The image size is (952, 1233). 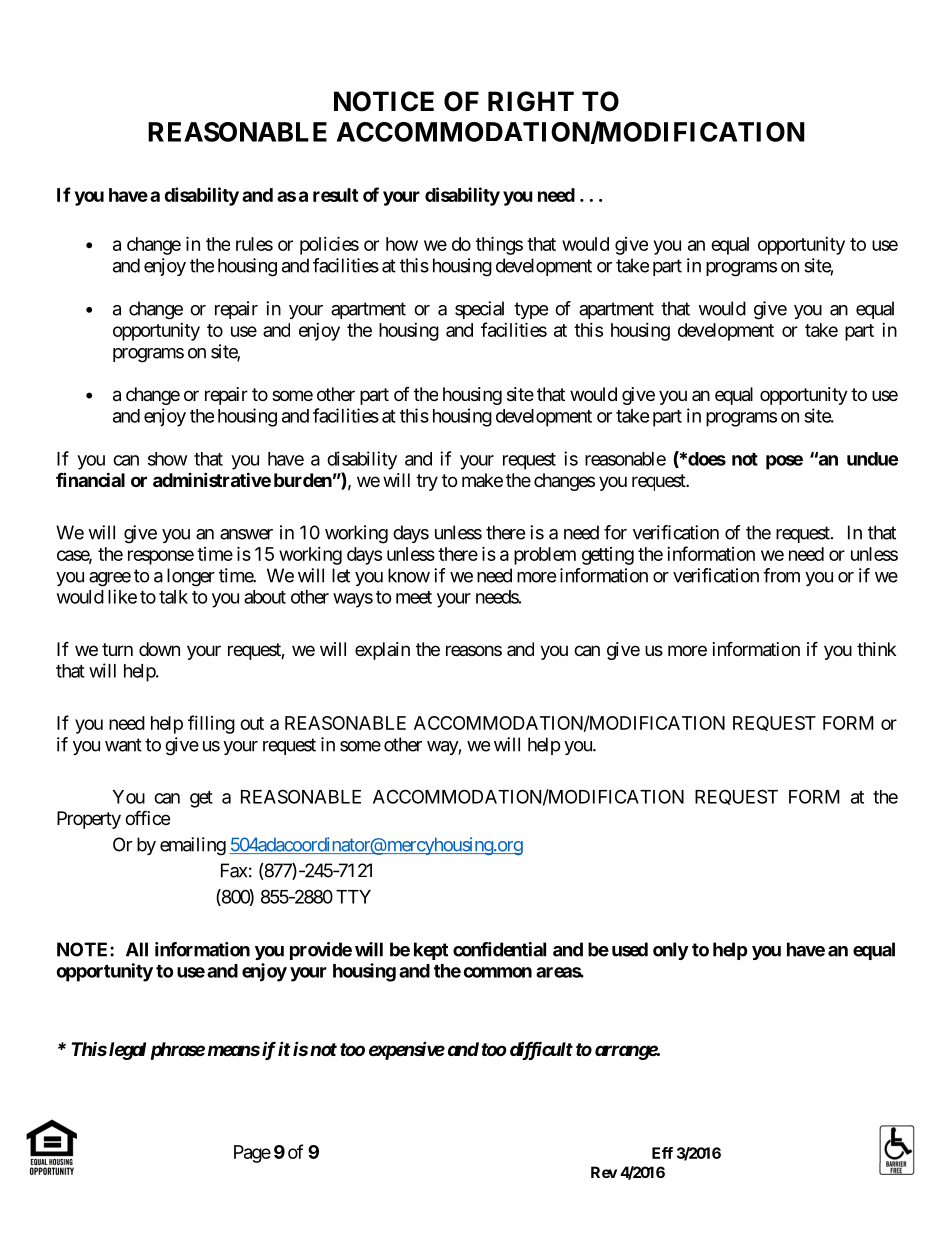 What do you see at coordinates (781, 575) in the image?
I see `from` at bounding box center [781, 575].
